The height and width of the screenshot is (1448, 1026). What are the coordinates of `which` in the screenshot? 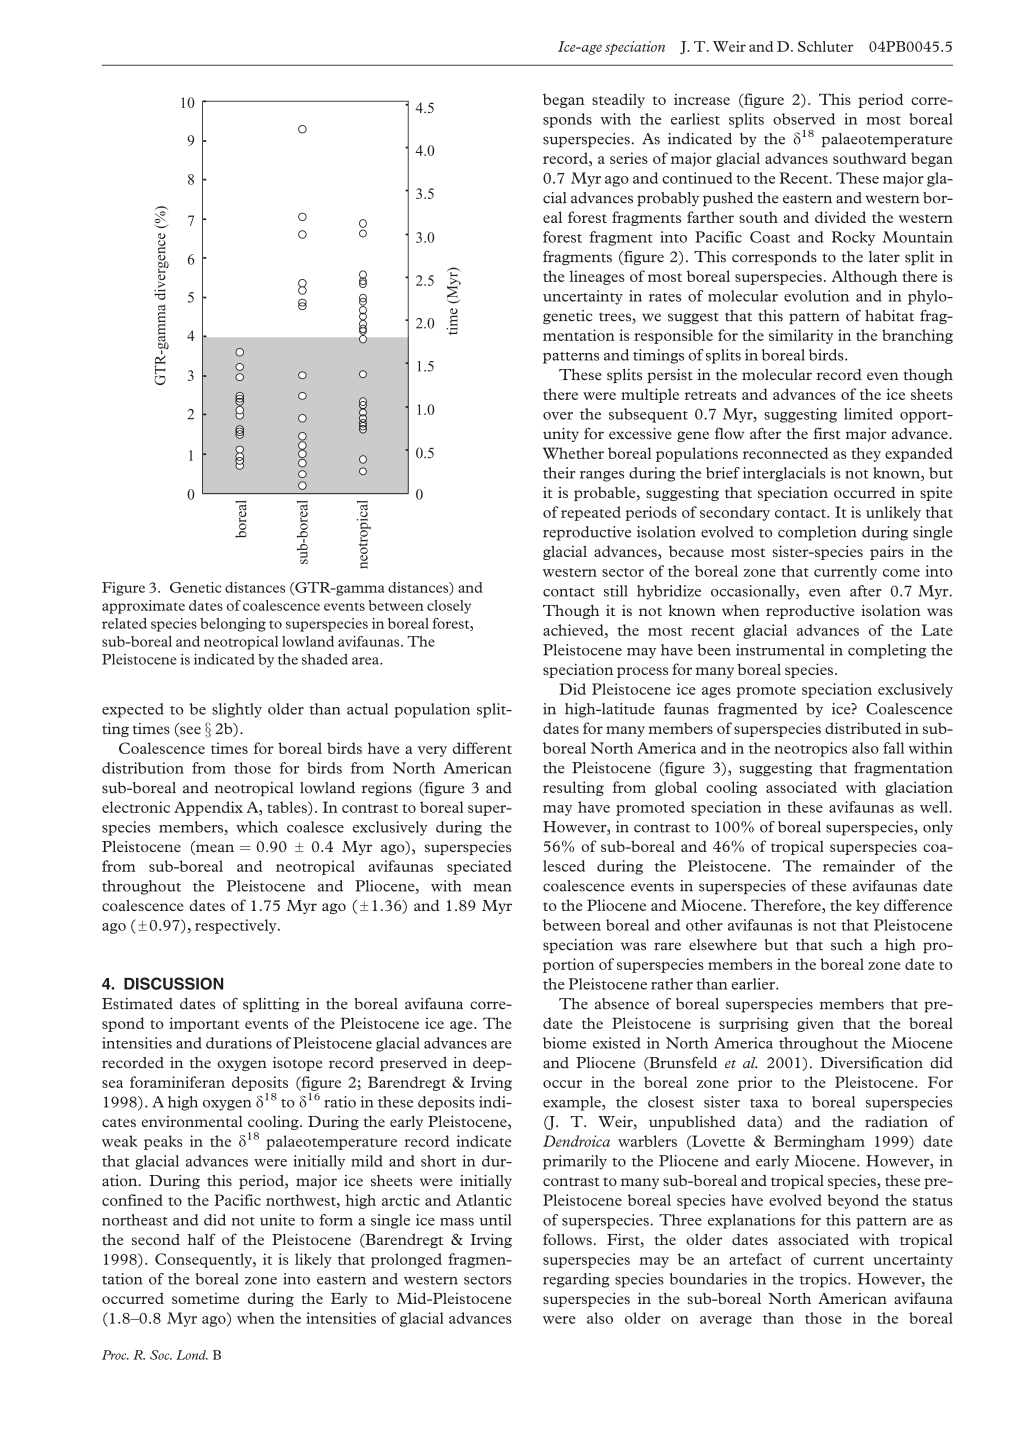 It's located at (257, 827).
